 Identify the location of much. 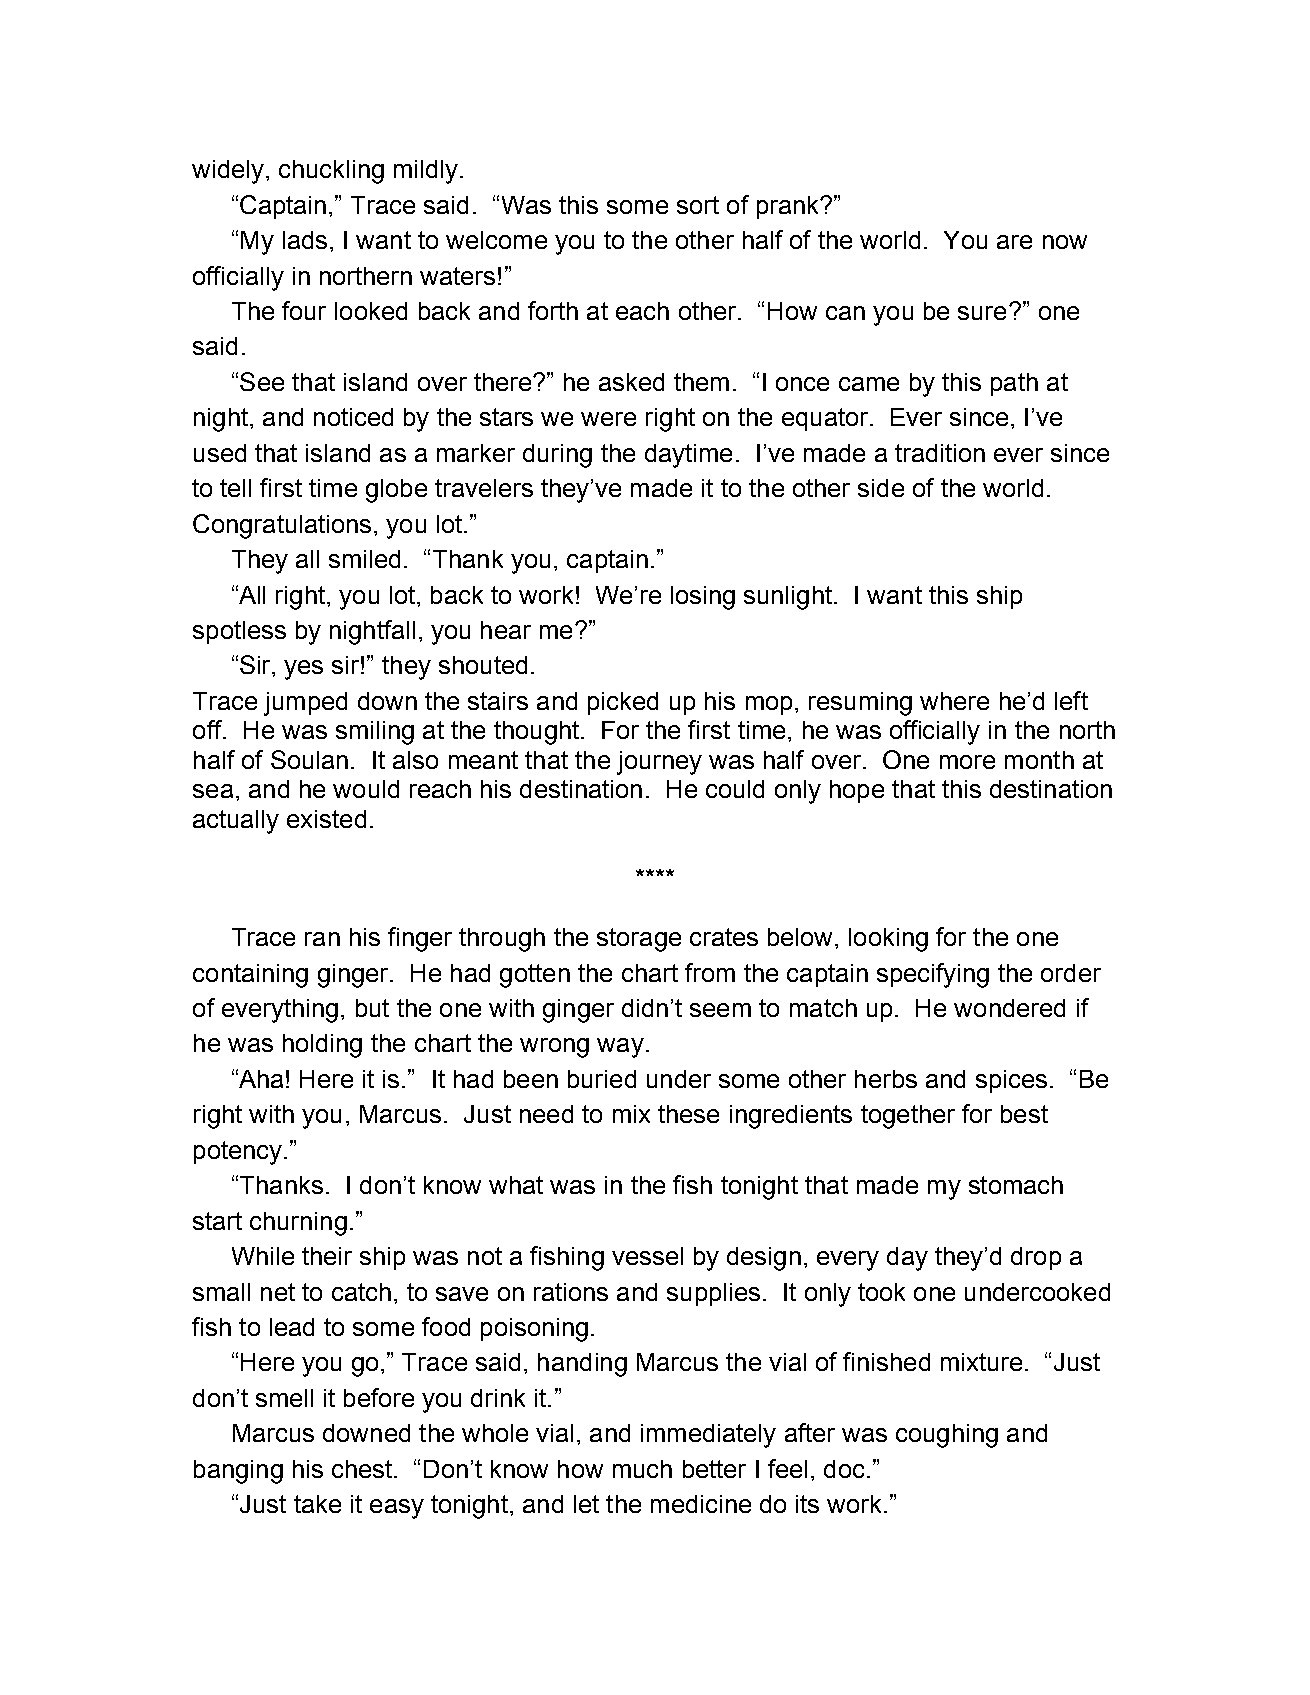
(642, 1469).
